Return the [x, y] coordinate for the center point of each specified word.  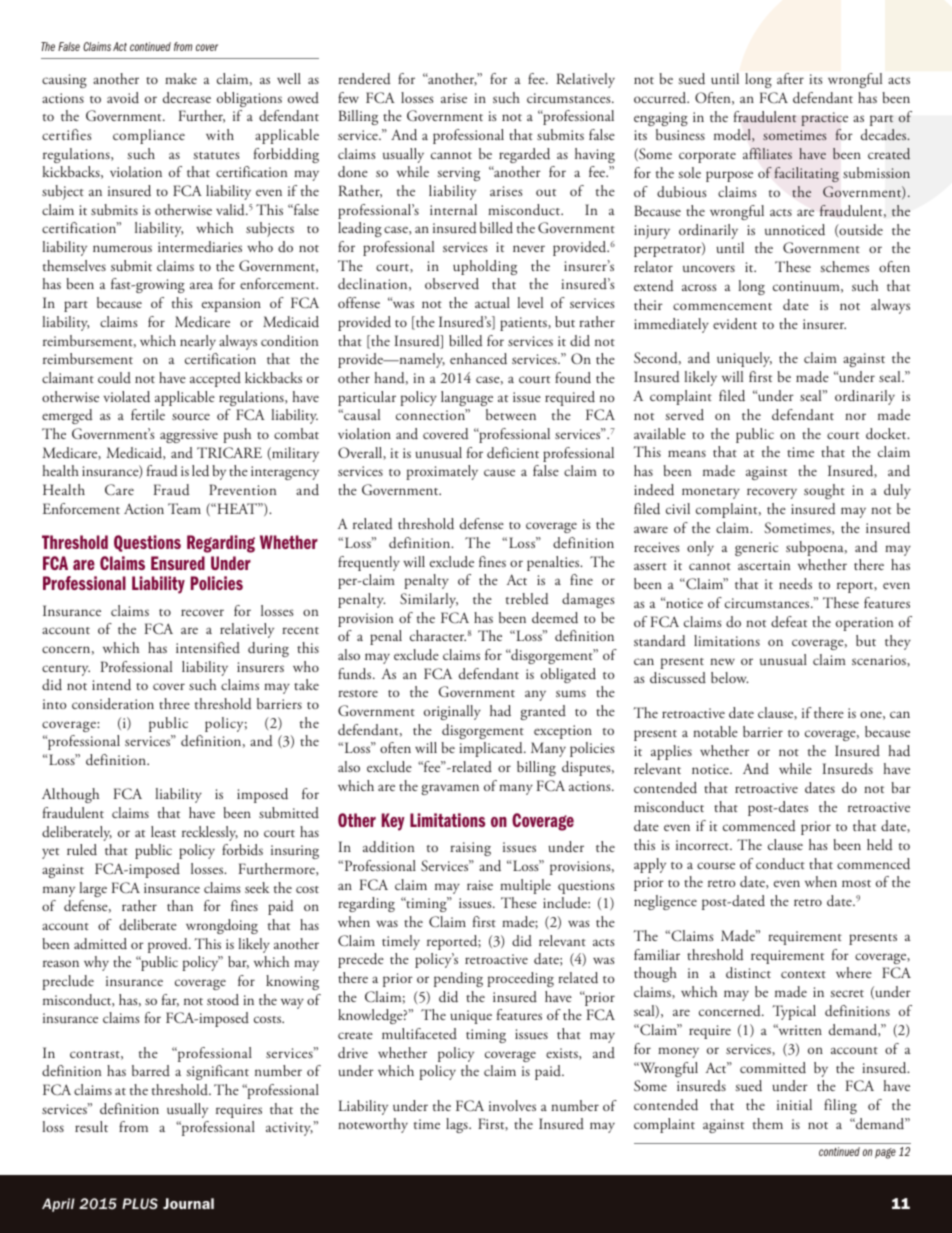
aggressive [189, 436]
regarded [524, 155]
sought [824, 491]
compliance [149, 136]
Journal [188, 1203]
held [880, 845]
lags [458, 1125]
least [163, 831]
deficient [513, 453]
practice [824, 119]
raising [470, 849]
